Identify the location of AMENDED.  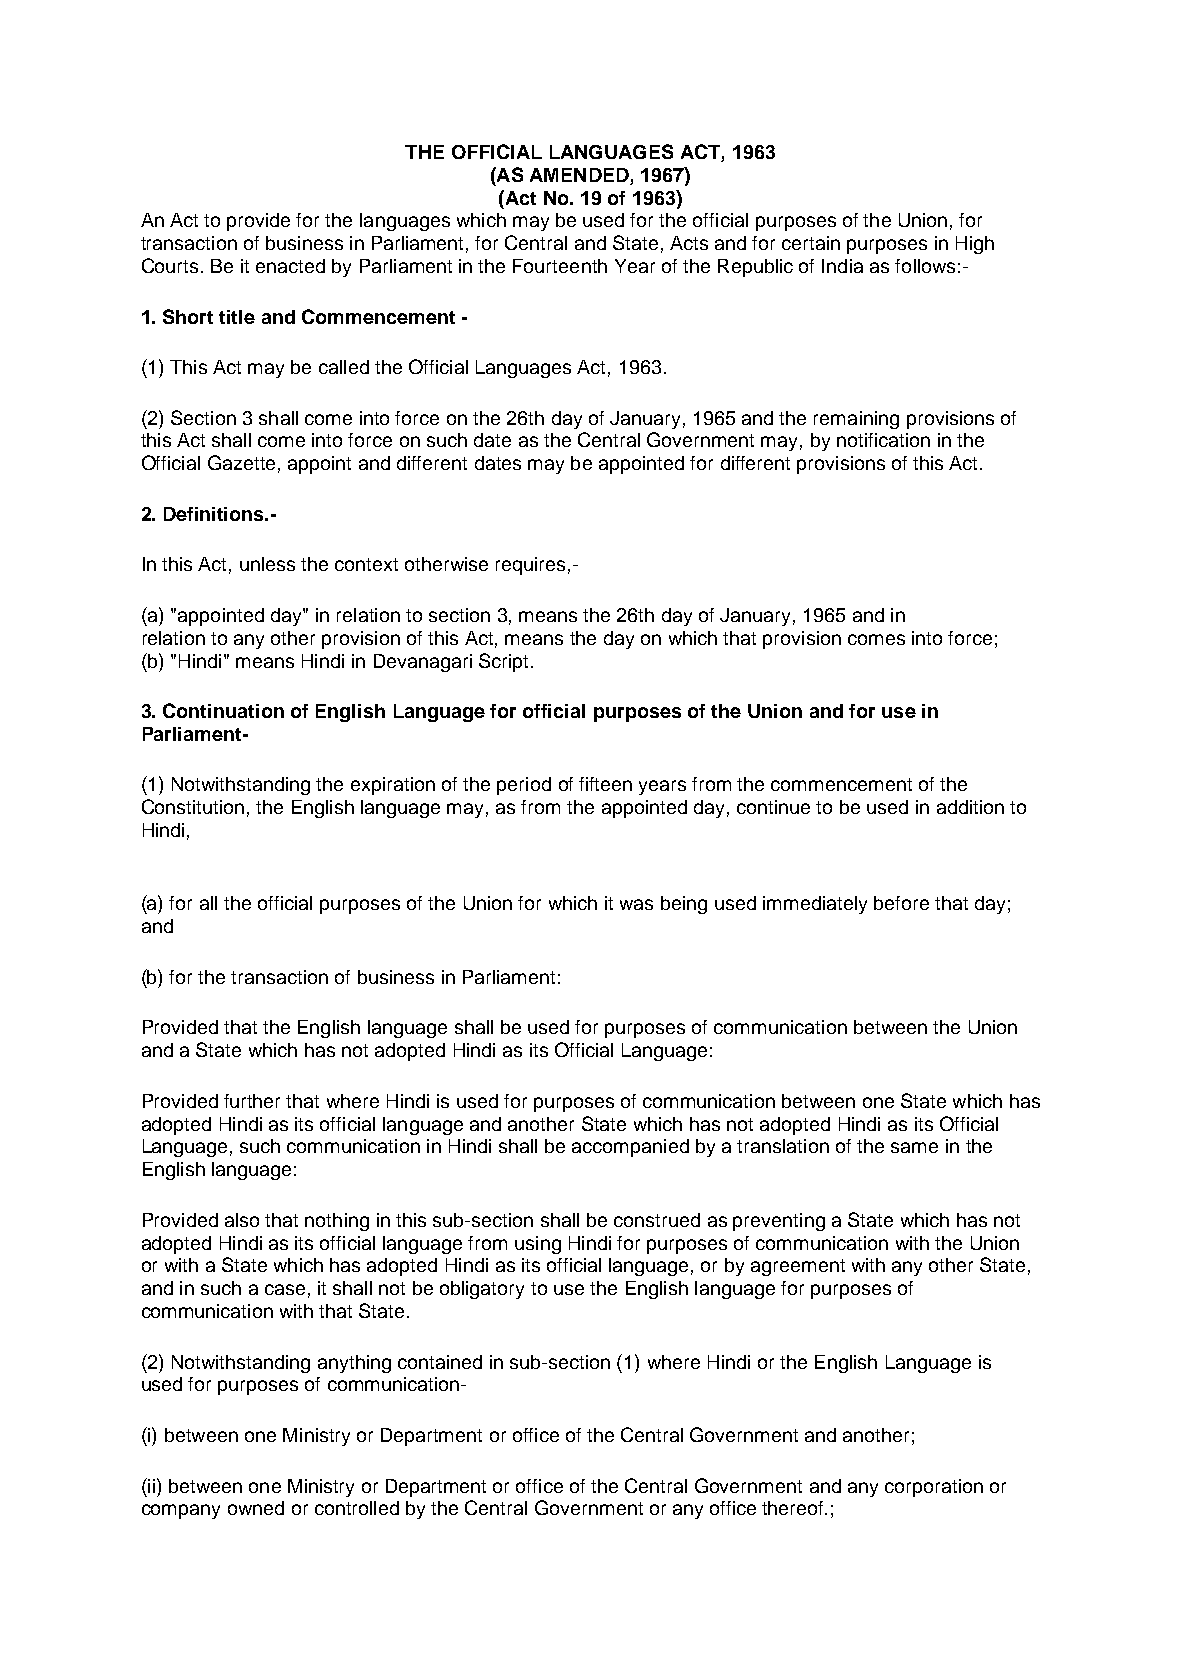
(579, 175).
